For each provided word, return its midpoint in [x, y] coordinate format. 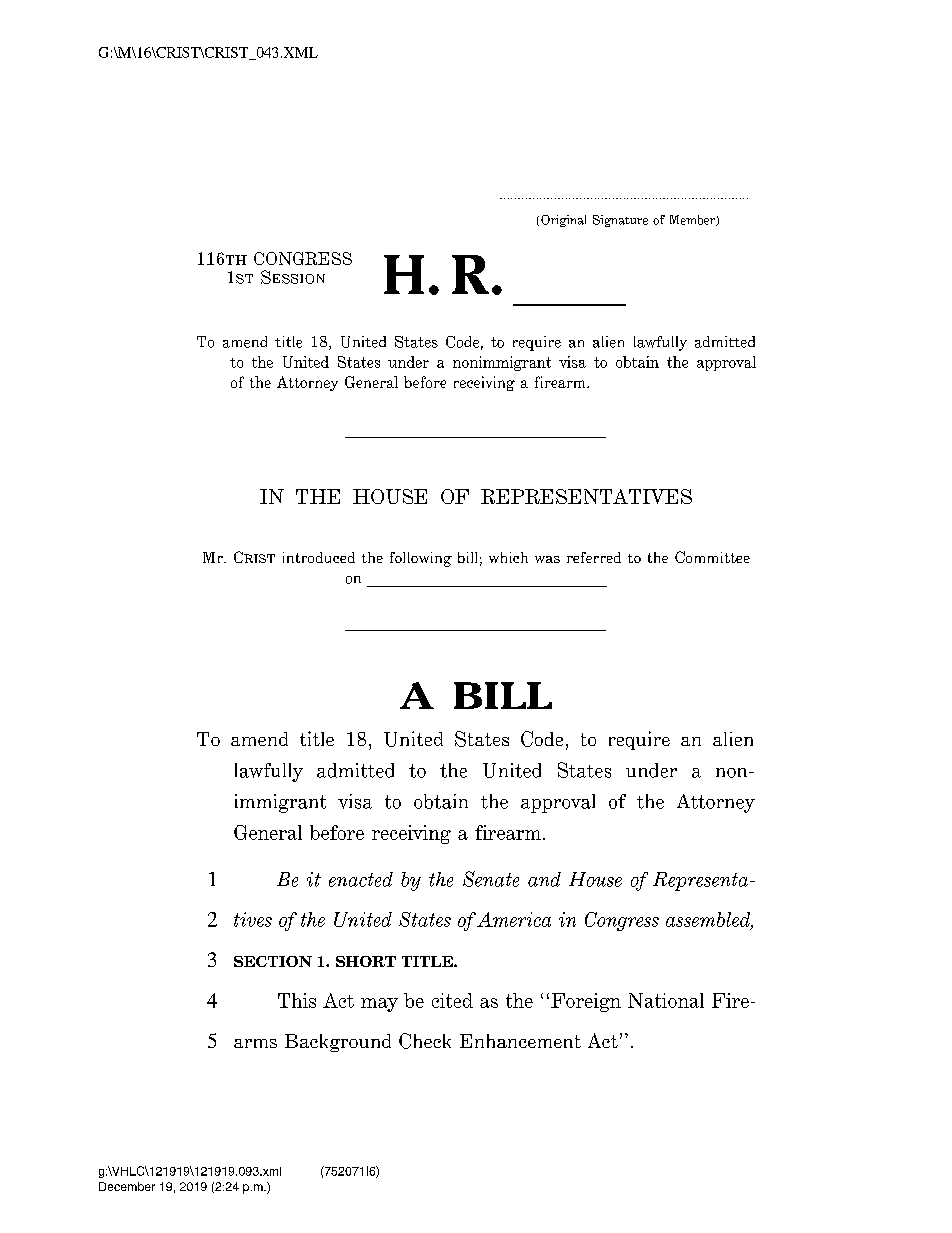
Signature [620, 221]
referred [594, 557]
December [127, 1186]
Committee [712, 557]
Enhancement [520, 1041]
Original [563, 221]
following [421, 559]
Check [425, 1041]
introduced [319, 557]
